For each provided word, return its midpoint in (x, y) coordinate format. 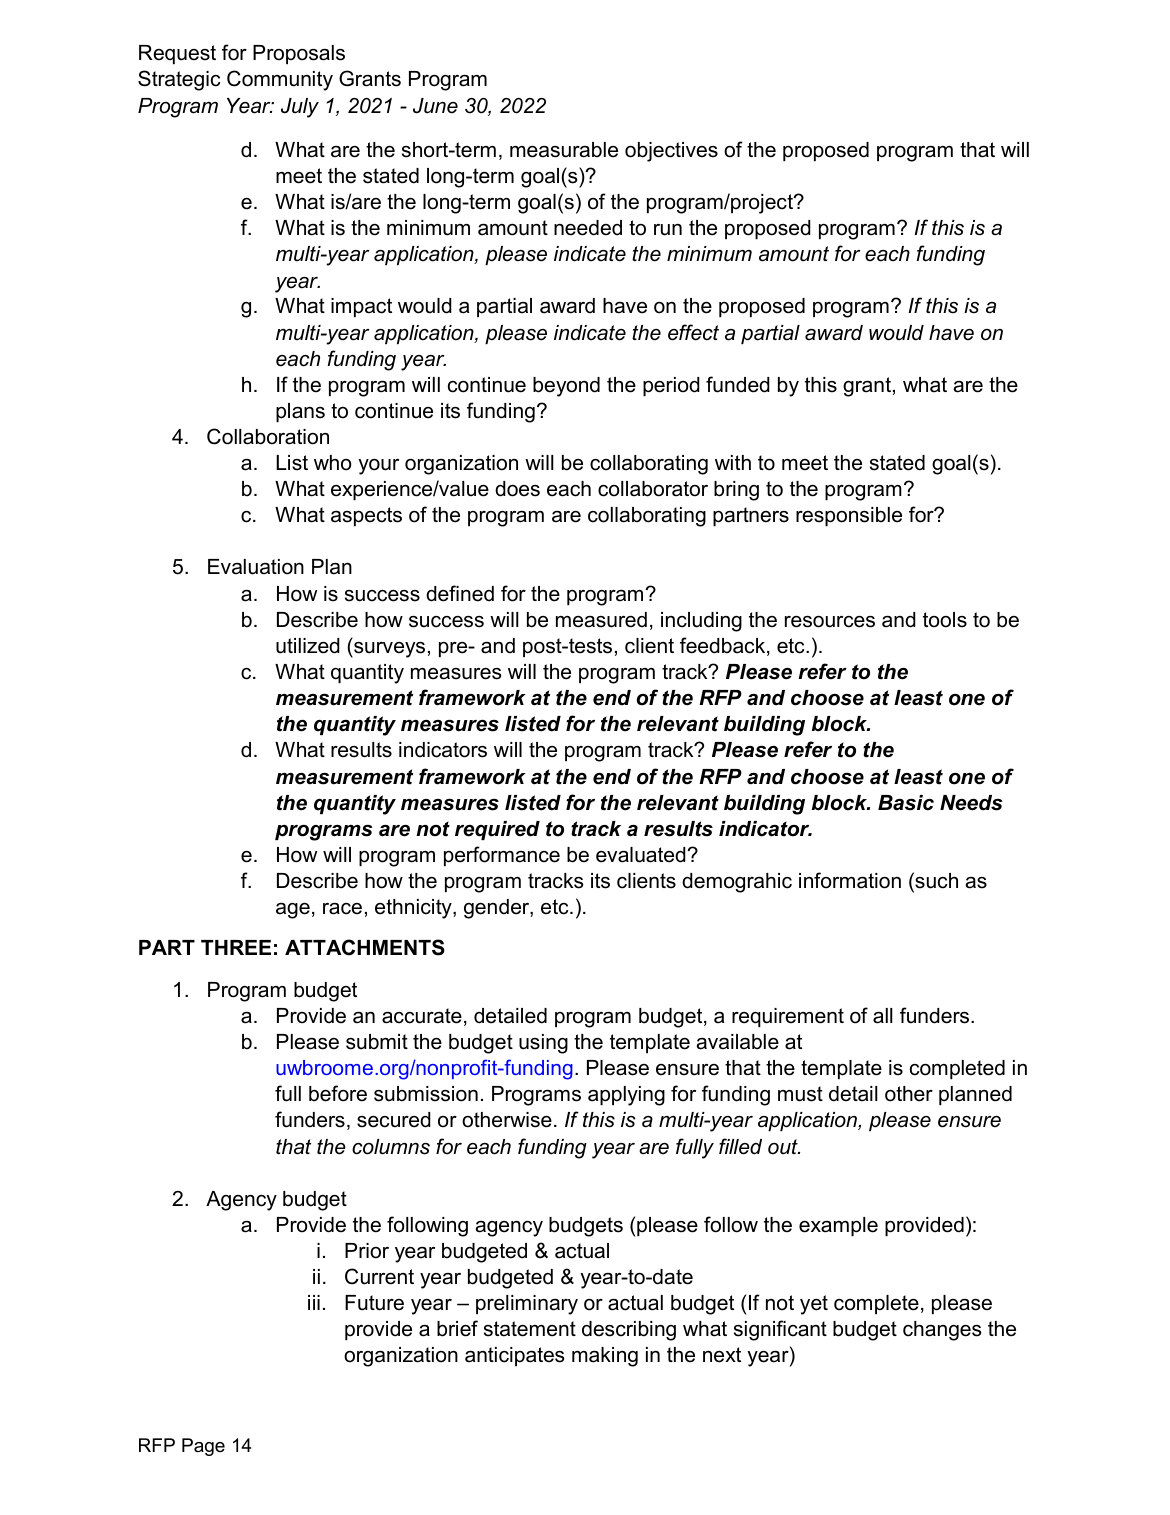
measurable (564, 150)
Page (203, 1447)
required (497, 830)
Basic (906, 803)
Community (280, 80)
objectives (671, 152)
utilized (308, 646)
